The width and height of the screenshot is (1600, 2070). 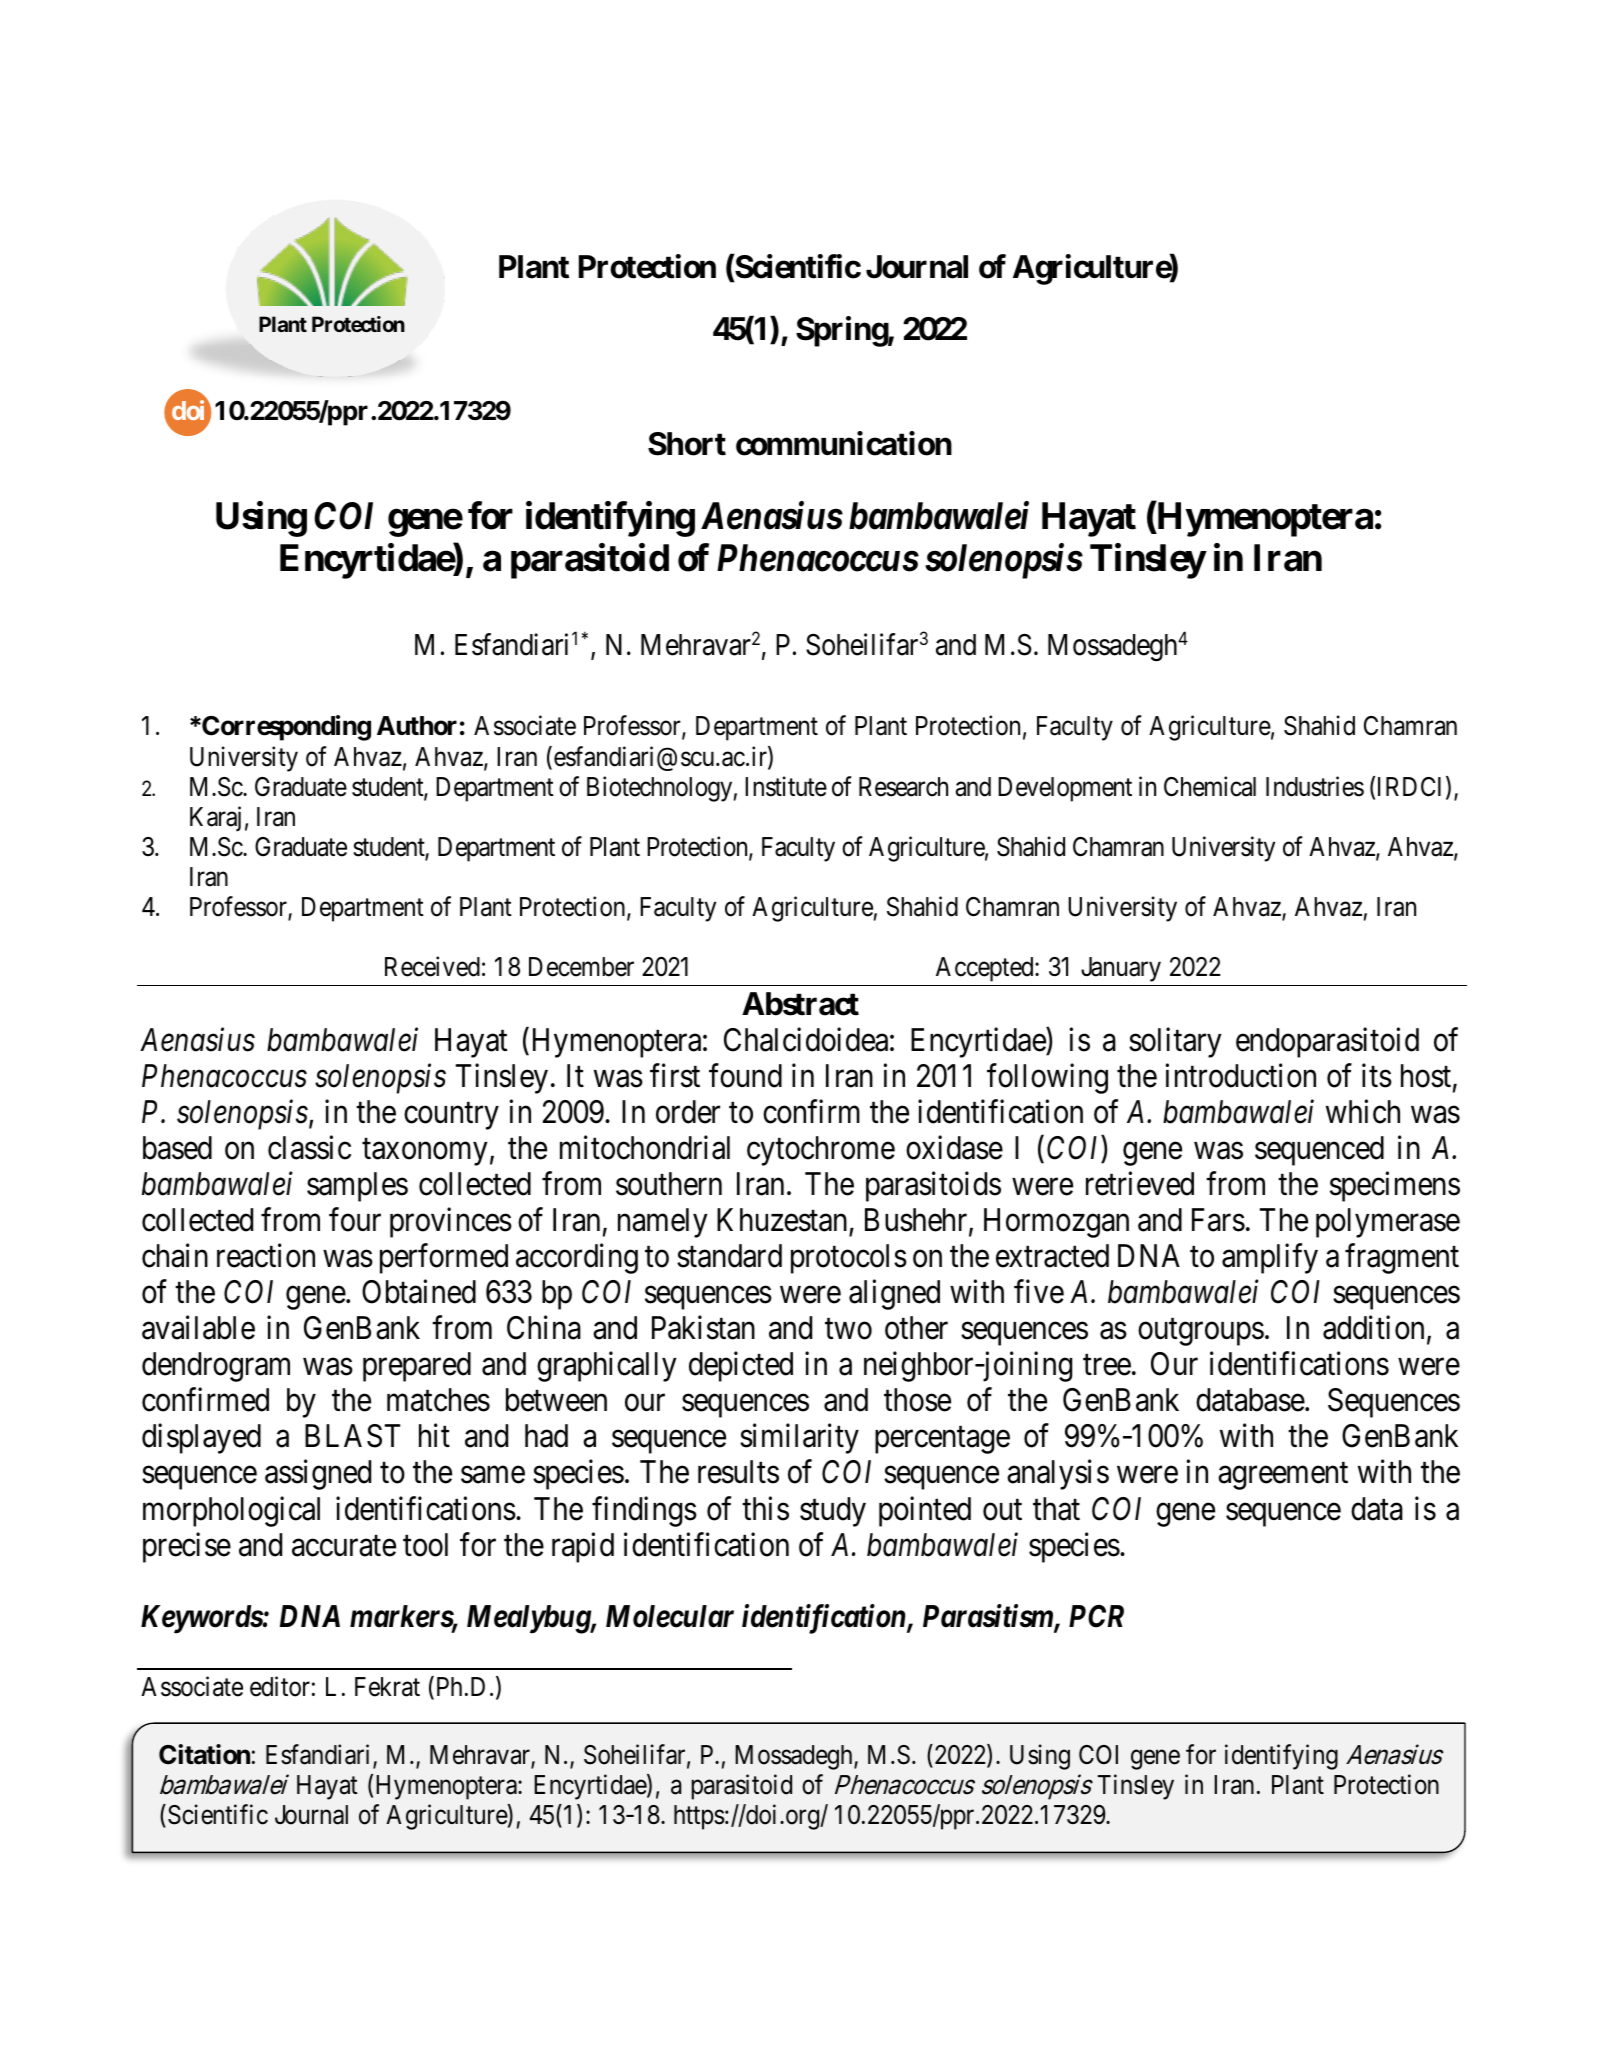 I want to click on Citation, so click(x=204, y=1754).
